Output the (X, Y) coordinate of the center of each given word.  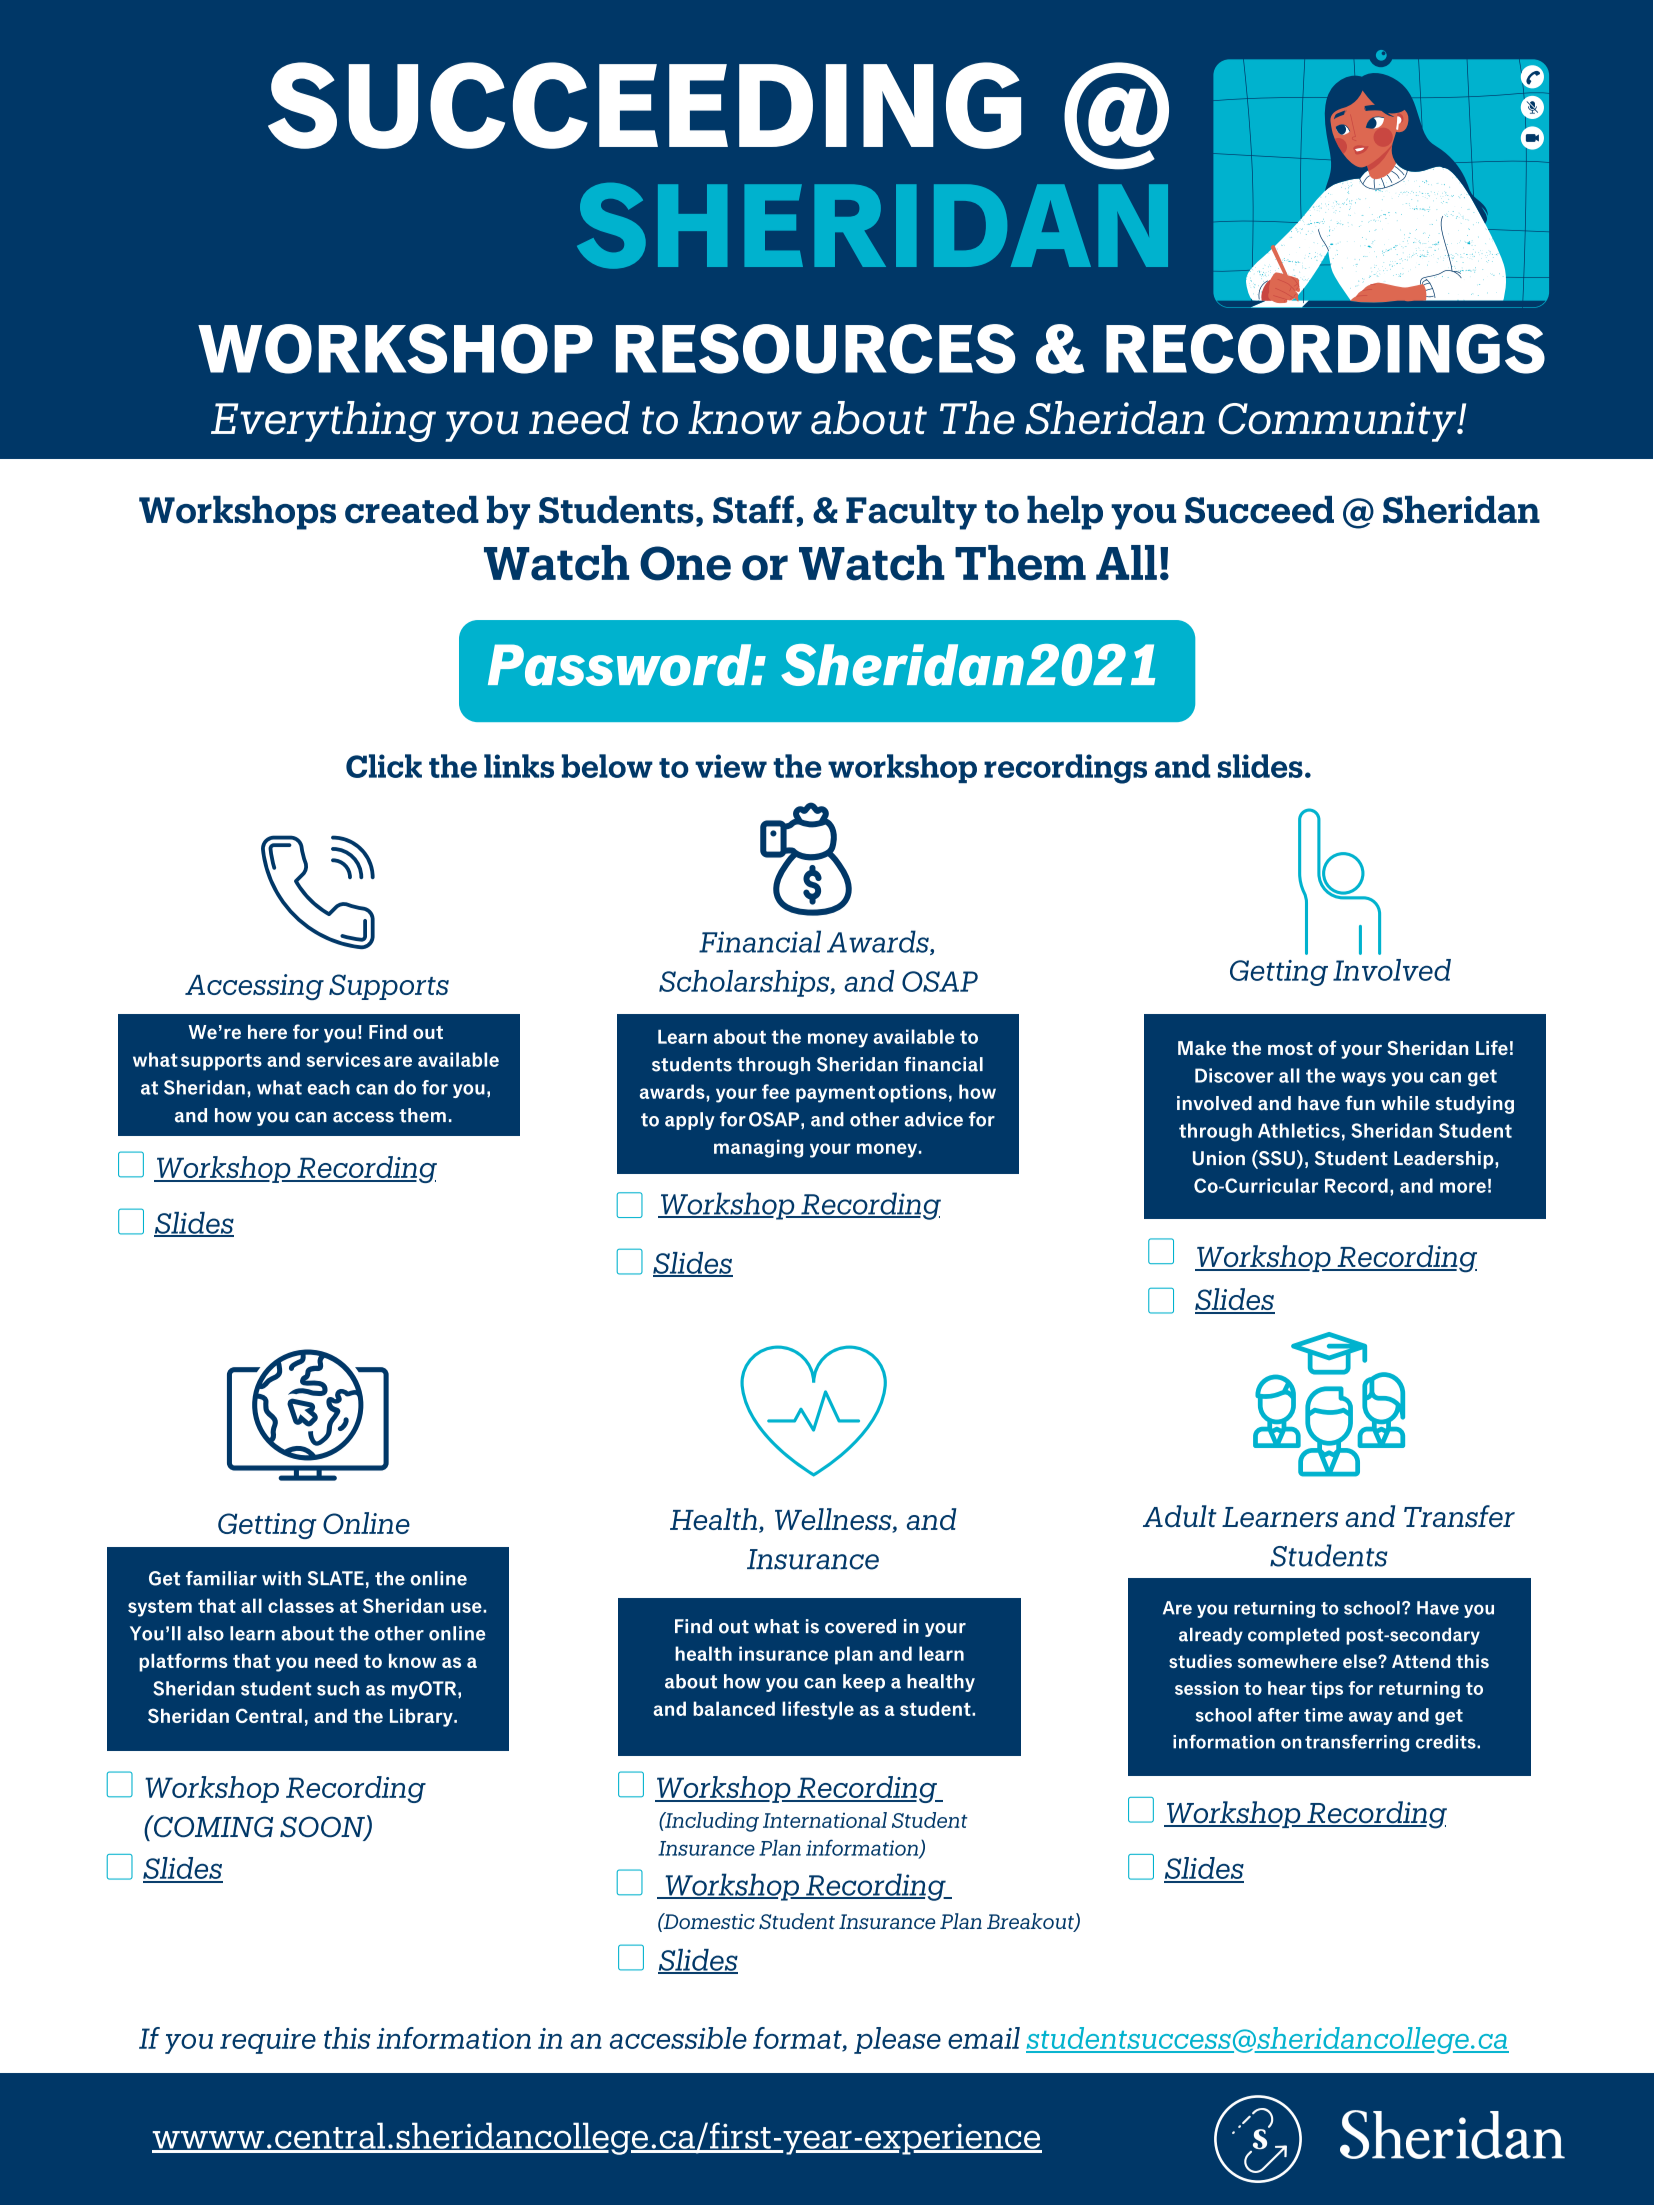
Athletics (1299, 1130)
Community (1338, 422)
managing (758, 1148)
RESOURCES (816, 349)
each (328, 1087)
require (268, 2041)
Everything (323, 421)
